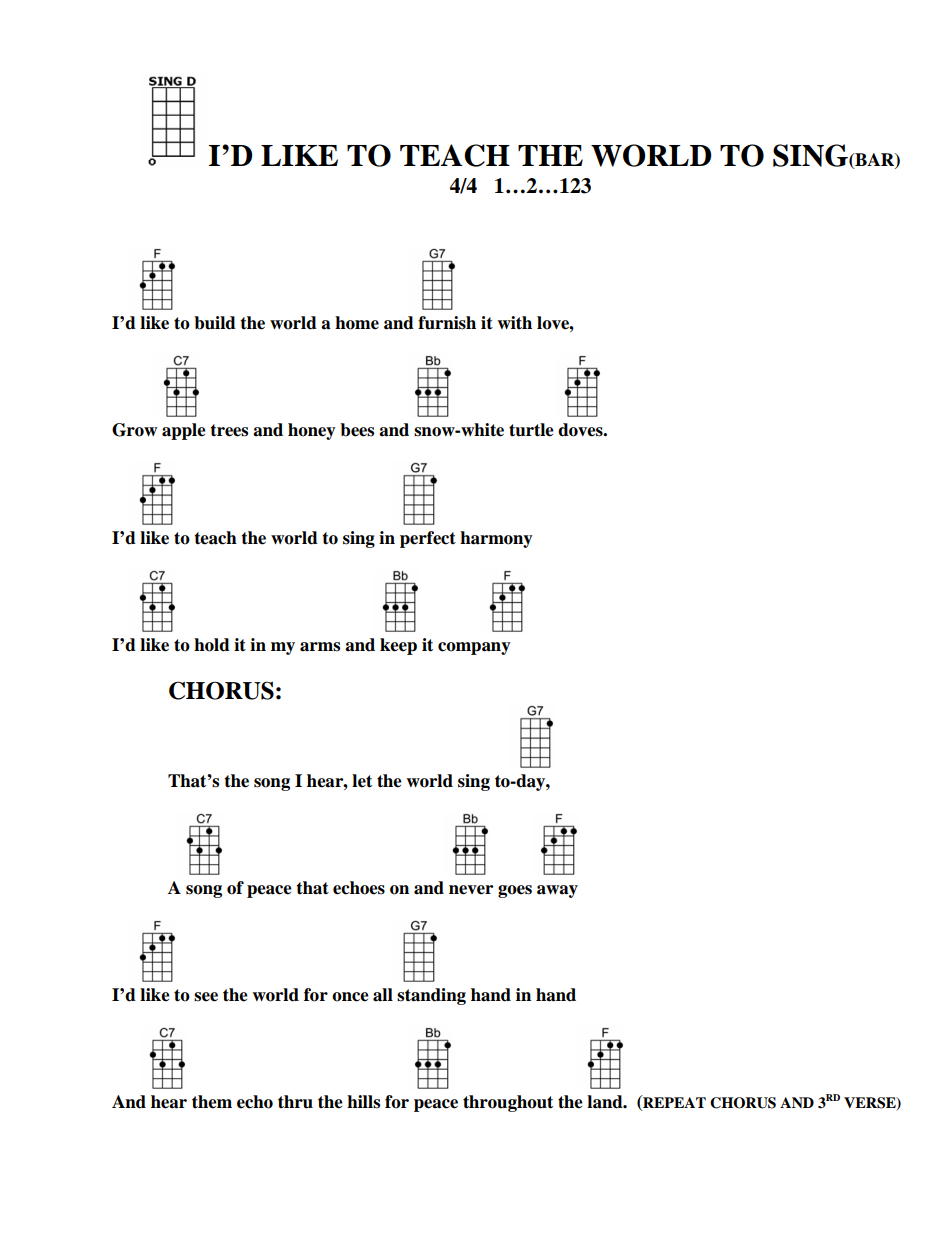 This screenshot has height=1233, width=952. I want to click on goes, so click(515, 891).
